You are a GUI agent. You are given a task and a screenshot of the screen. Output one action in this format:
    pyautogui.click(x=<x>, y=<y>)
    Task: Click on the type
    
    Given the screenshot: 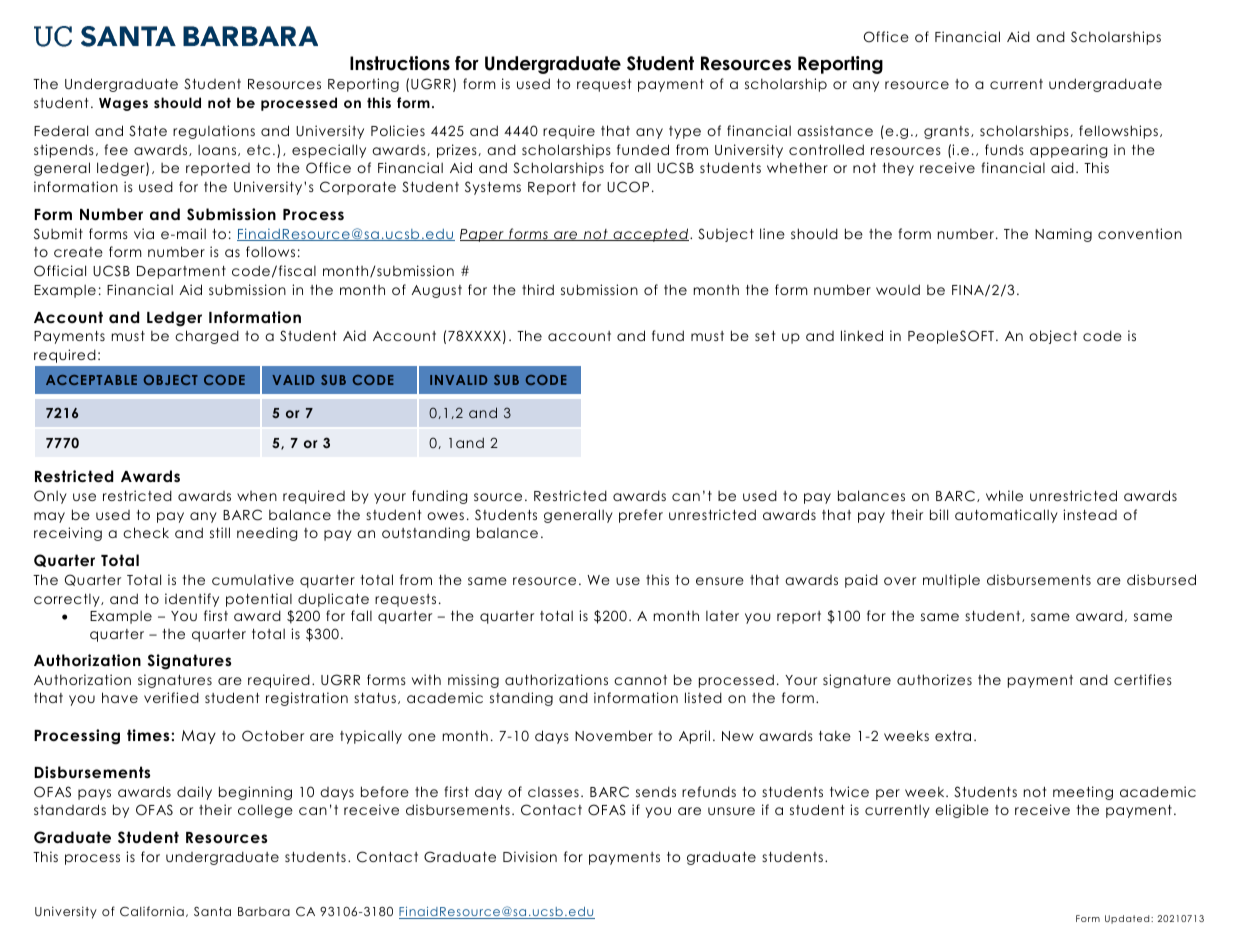 What is the action you would take?
    pyautogui.click(x=685, y=132)
